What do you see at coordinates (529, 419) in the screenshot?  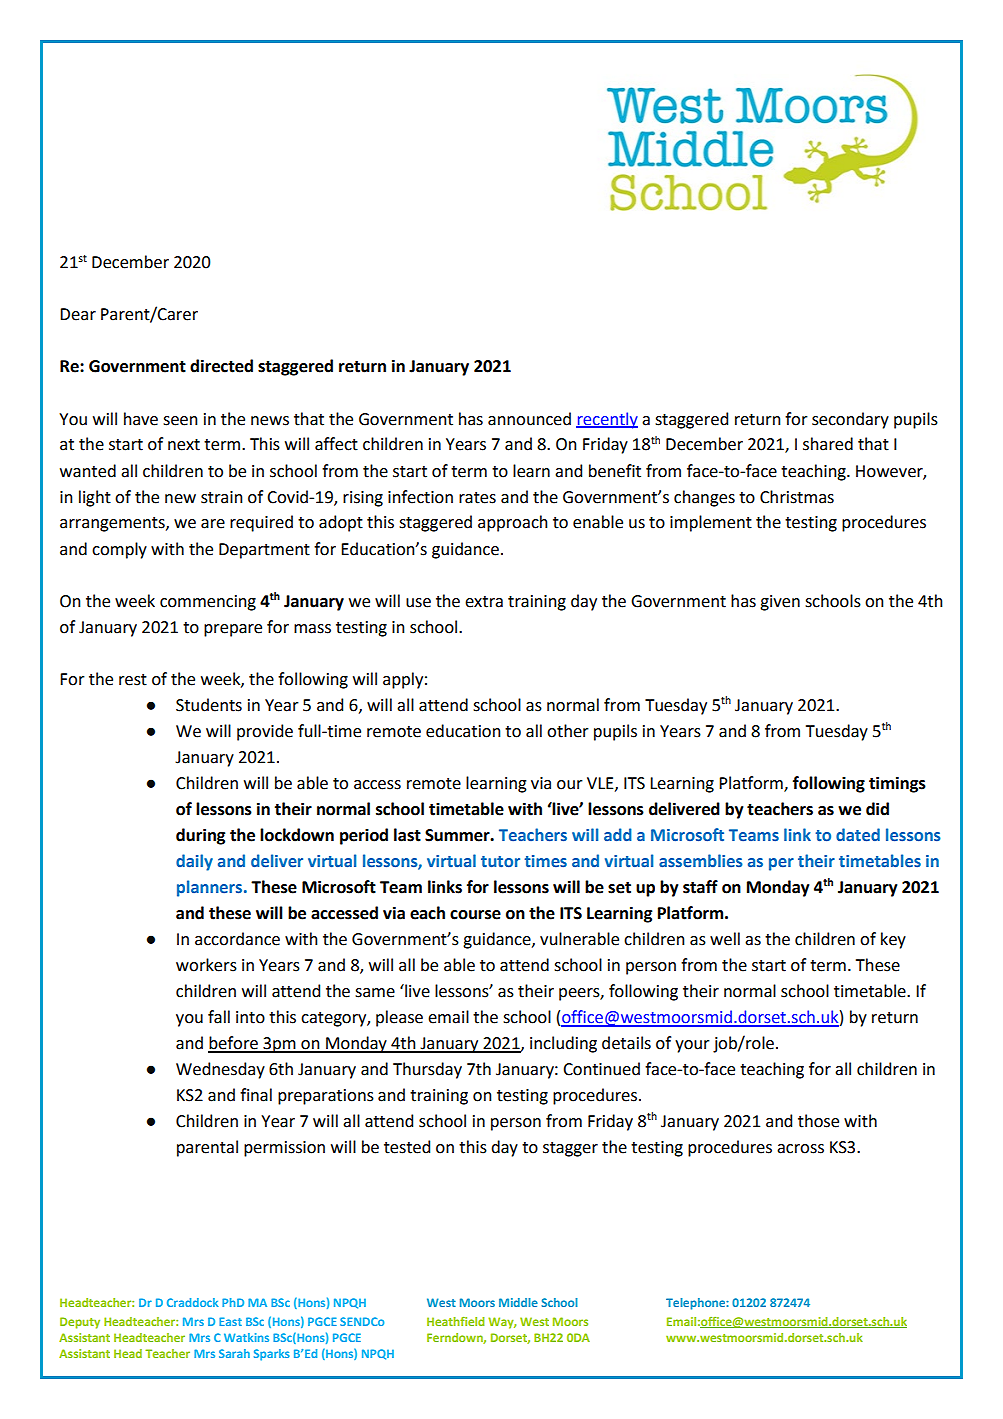 I see `announced` at bounding box center [529, 419].
